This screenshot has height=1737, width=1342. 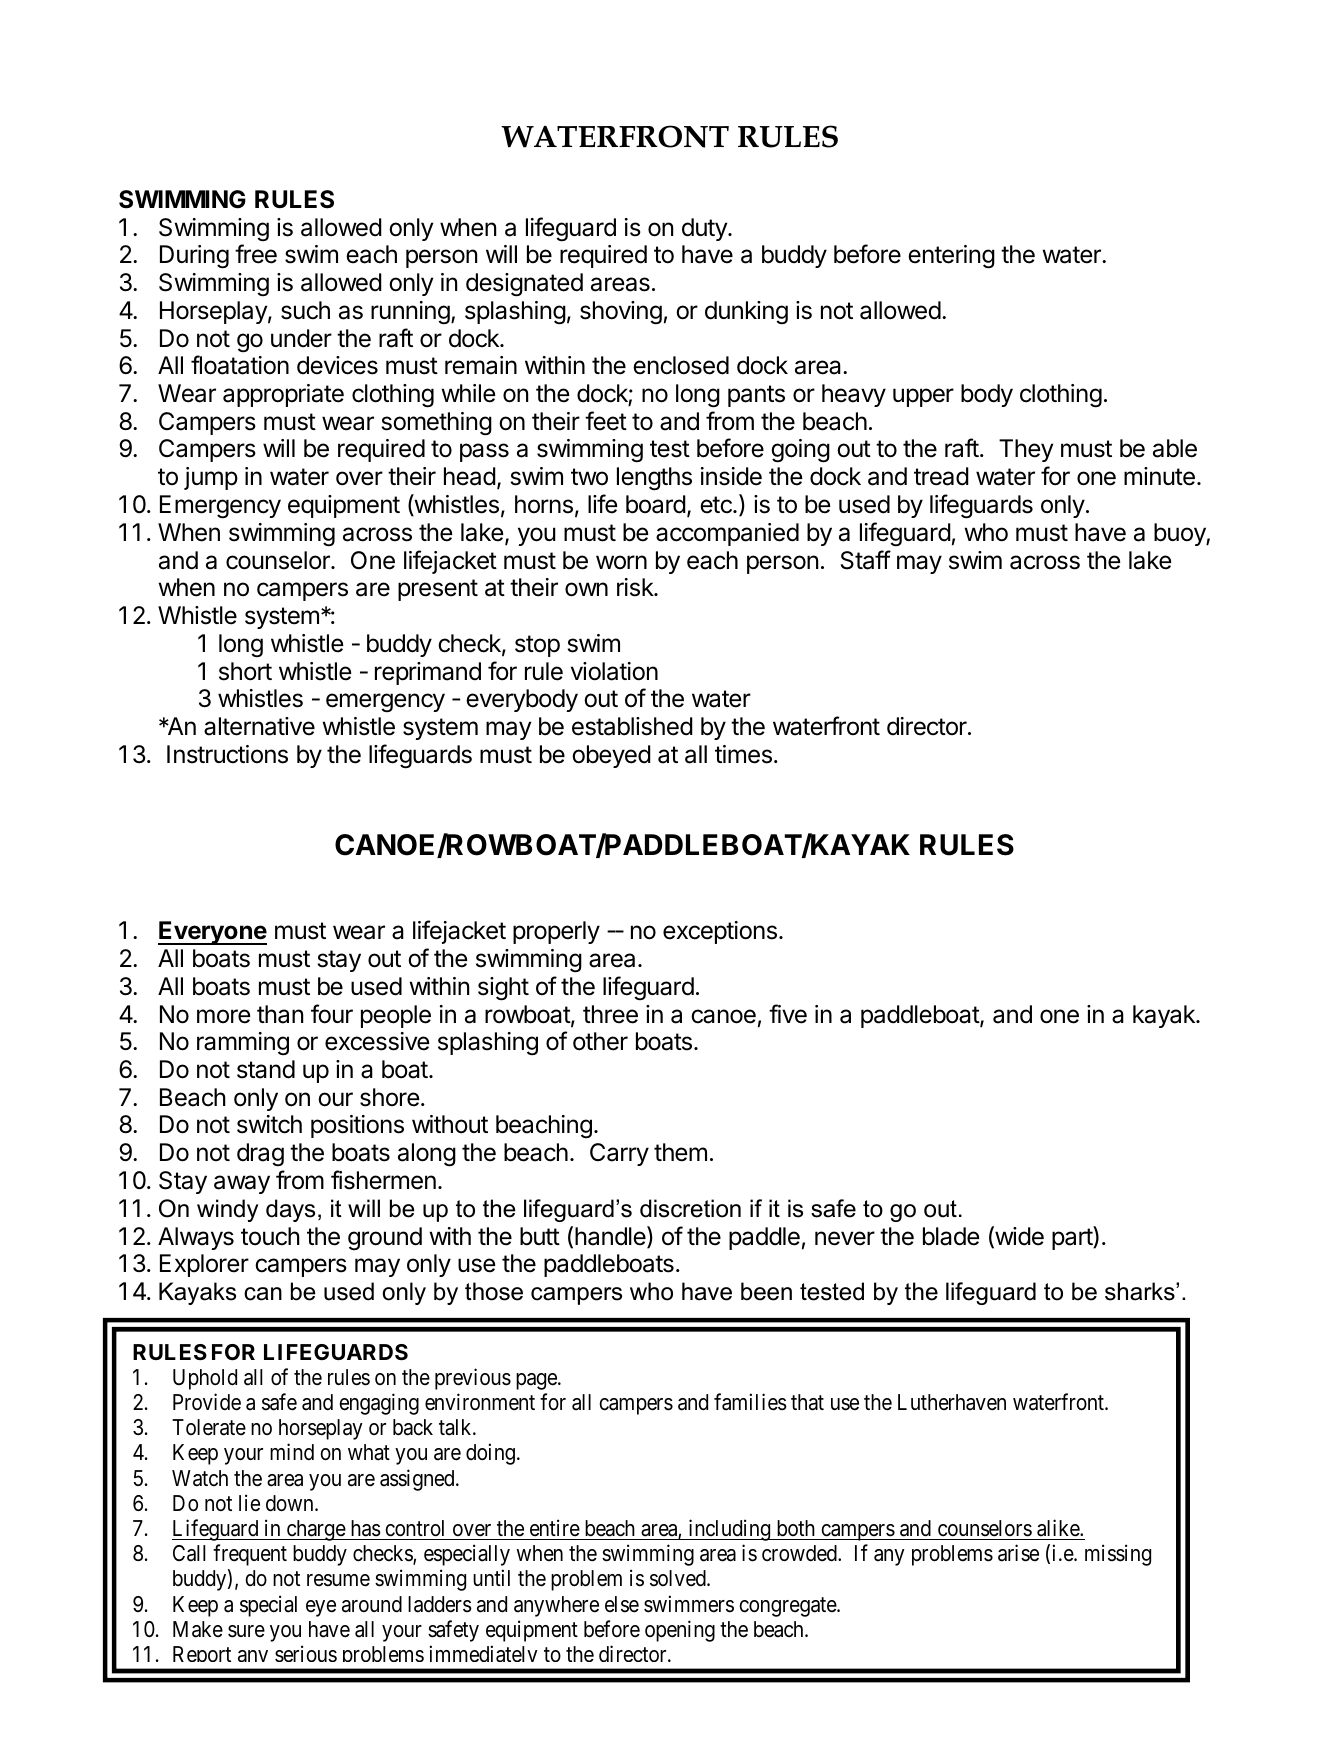 I want to click on five, so click(x=788, y=1014).
